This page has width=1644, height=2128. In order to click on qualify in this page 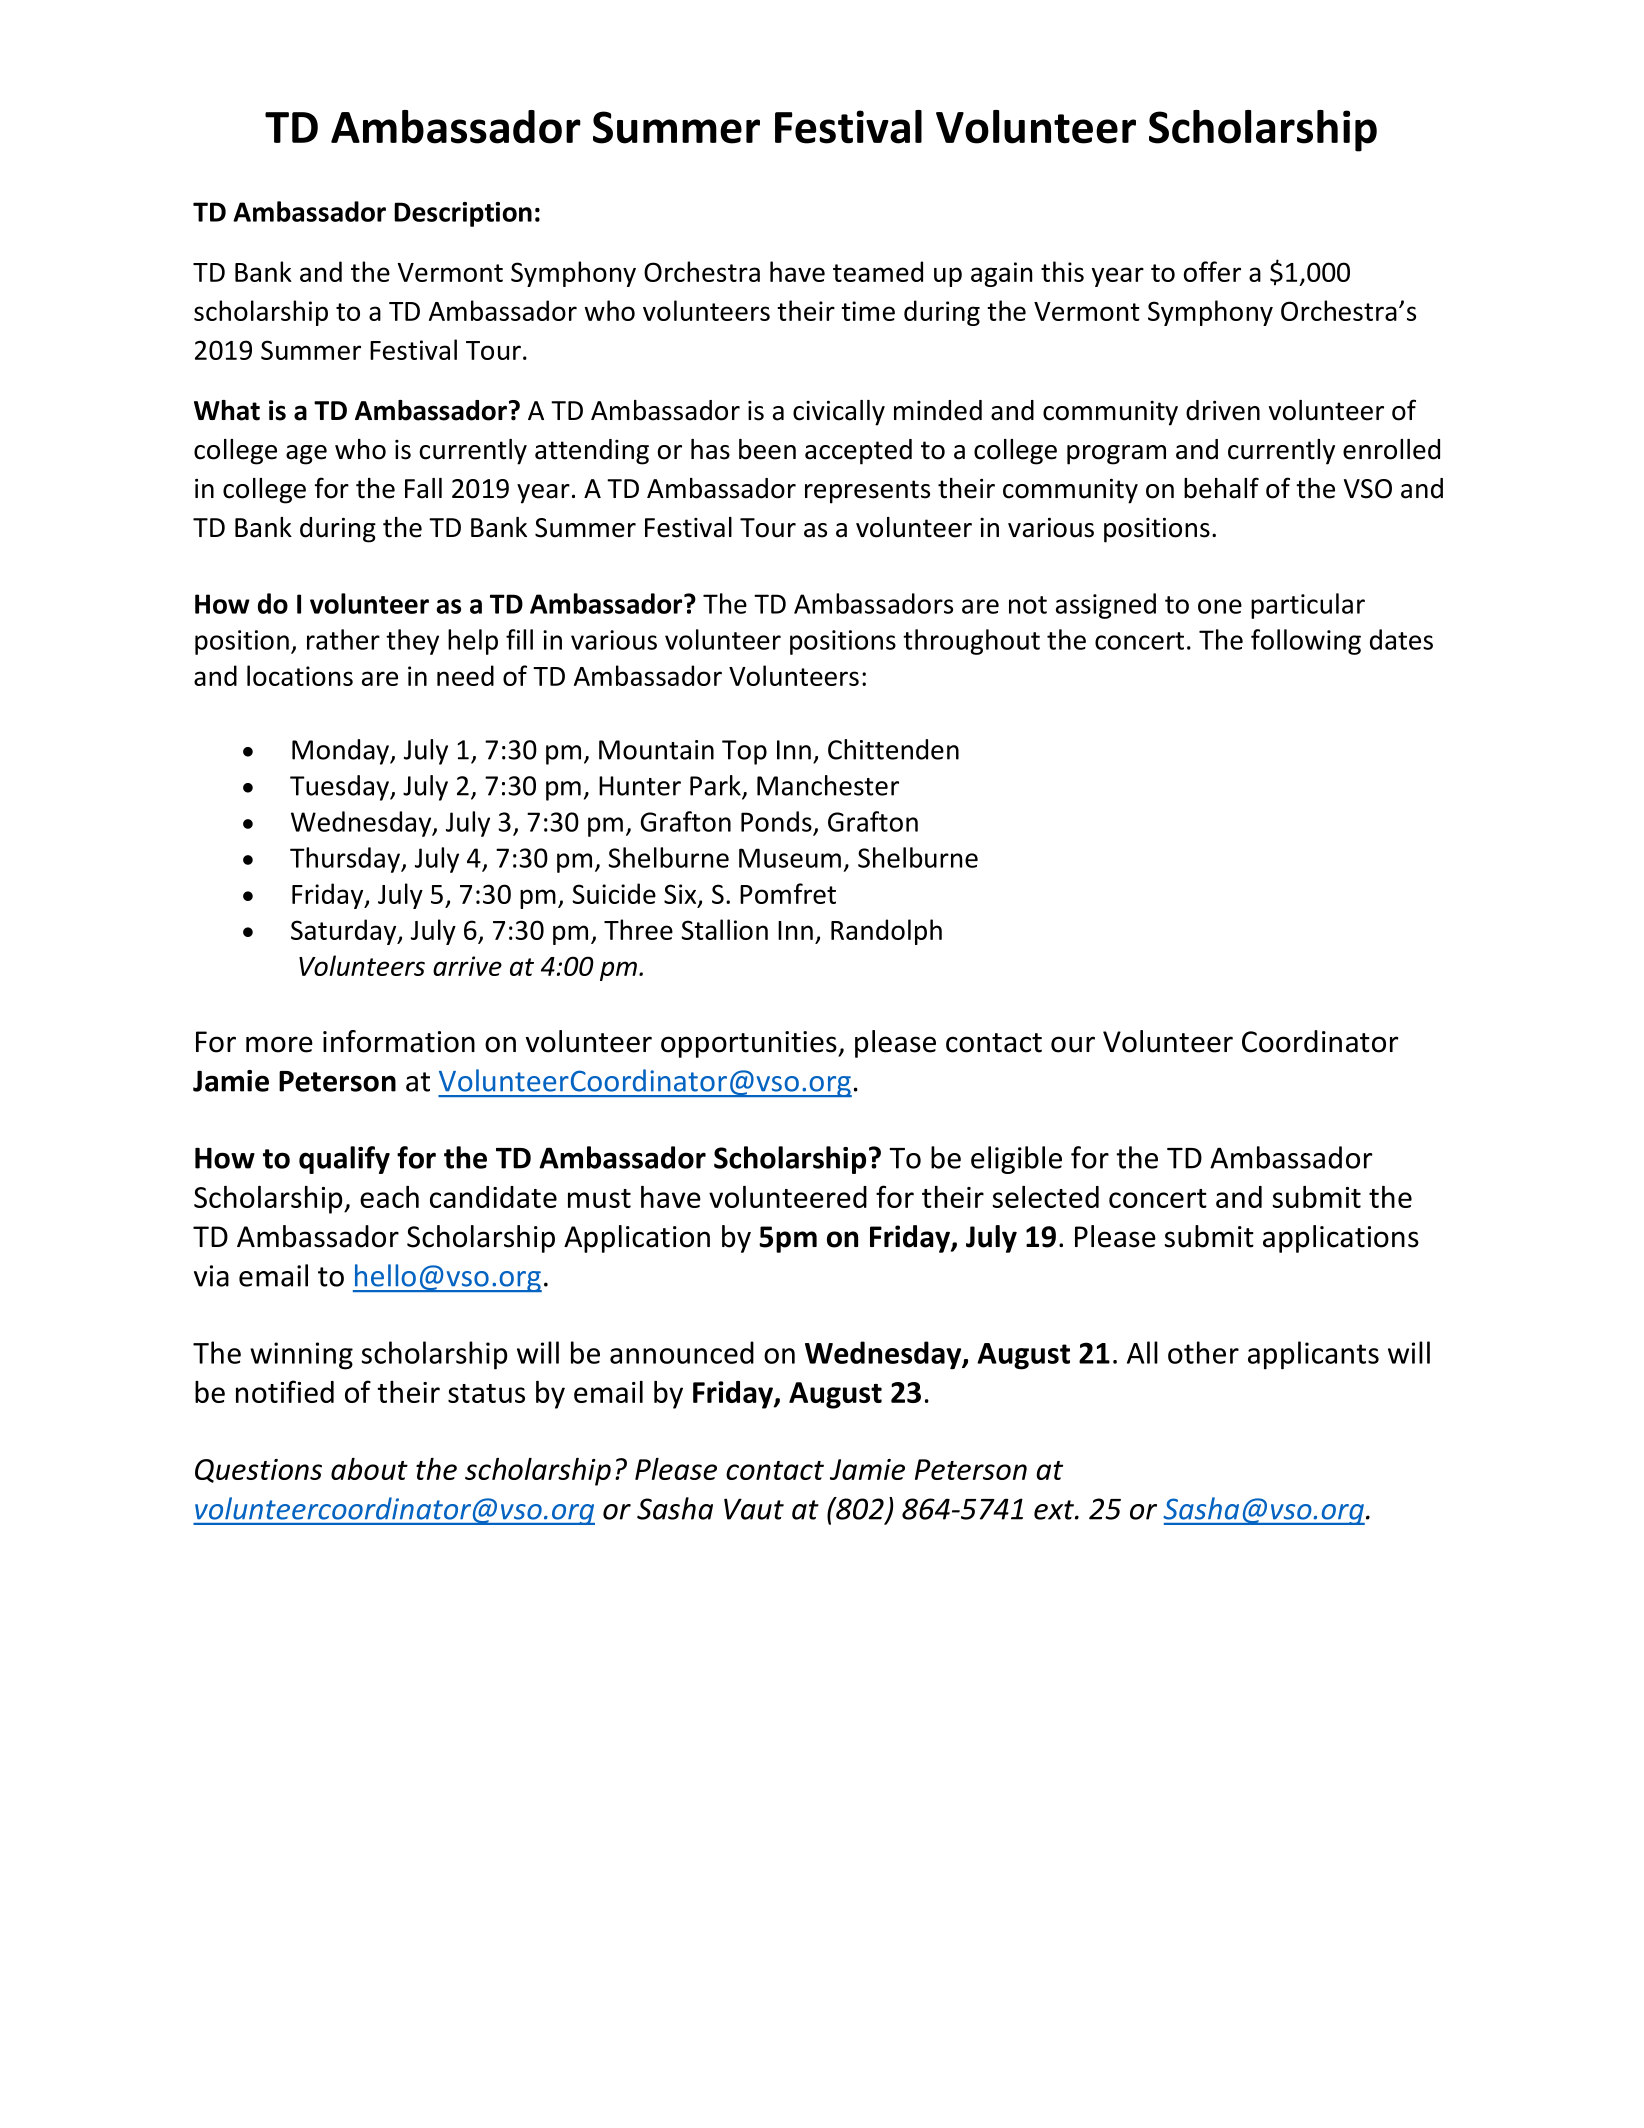, I will do `click(344, 1160)`.
